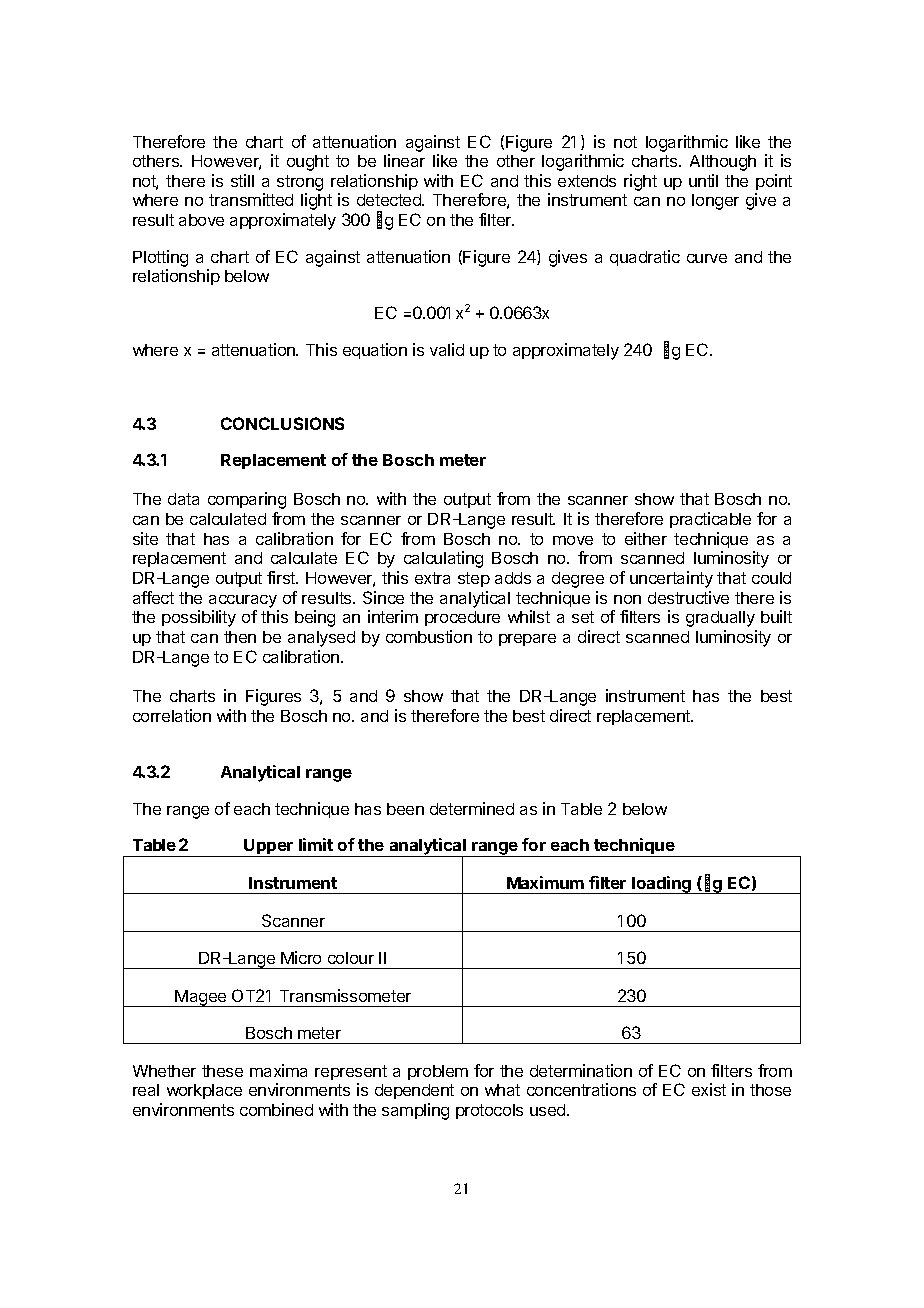  What do you see at coordinates (462, 618) in the image?
I see `procedure` at bounding box center [462, 618].
